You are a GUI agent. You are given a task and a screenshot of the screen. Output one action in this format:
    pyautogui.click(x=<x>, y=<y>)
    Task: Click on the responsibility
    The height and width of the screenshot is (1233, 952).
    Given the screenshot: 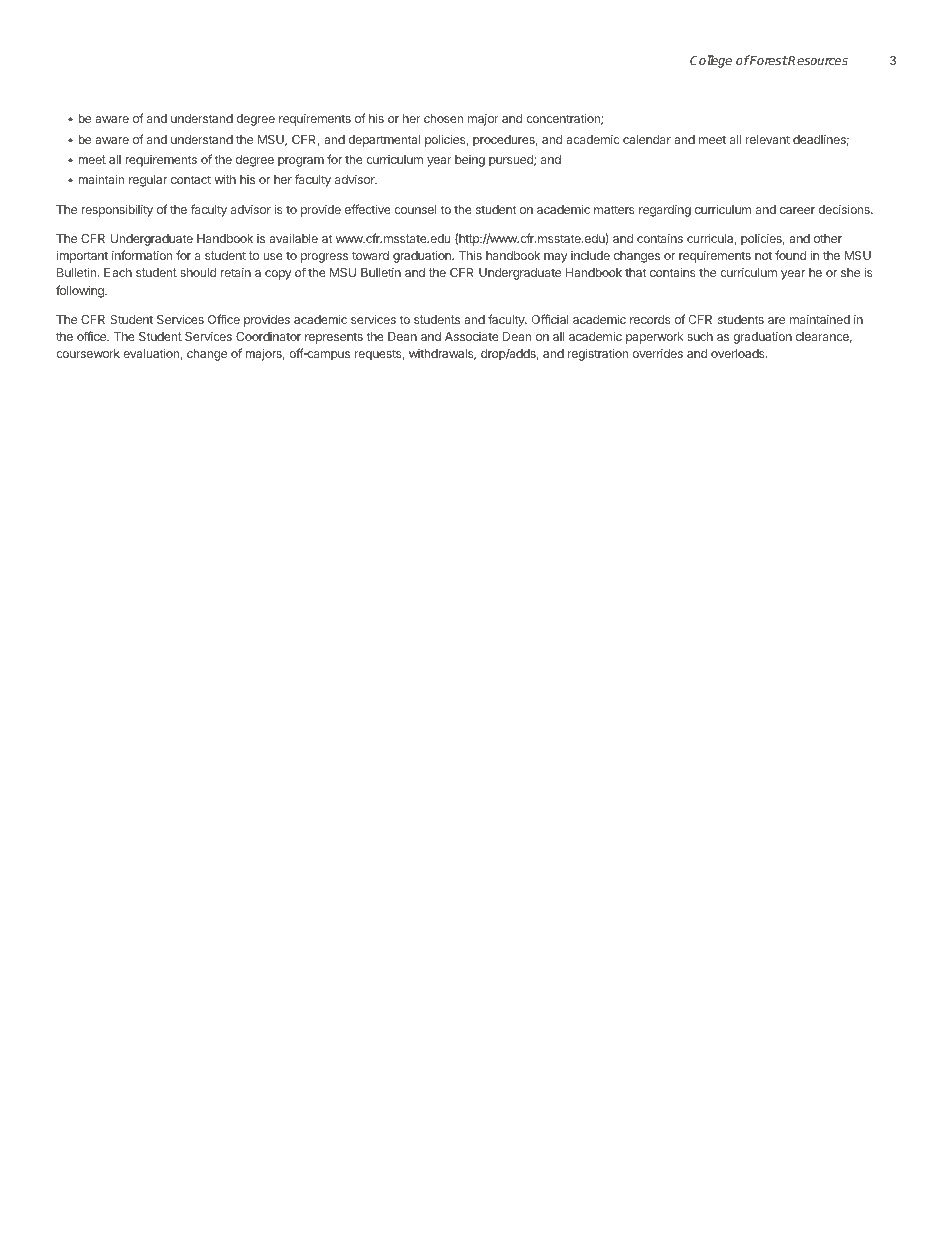 What is the action you would take?
    pyautogui.click(x=117, y=210)
